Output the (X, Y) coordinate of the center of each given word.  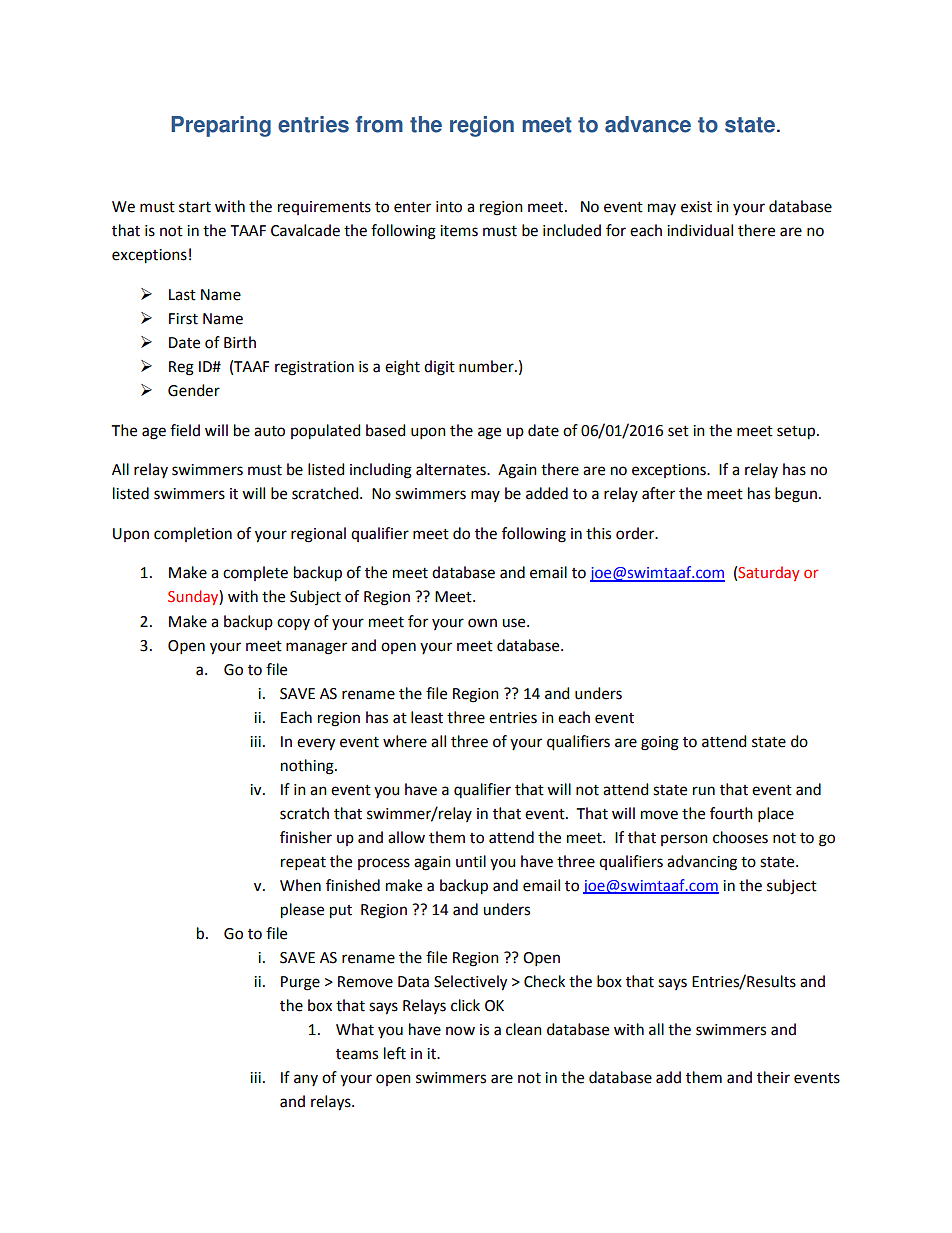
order (636, 533)
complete (255, 573)
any (306, 1080)
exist (696, 207)
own (482, 623)
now (460, 1031)
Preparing (221, 126)
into (449, 207)
